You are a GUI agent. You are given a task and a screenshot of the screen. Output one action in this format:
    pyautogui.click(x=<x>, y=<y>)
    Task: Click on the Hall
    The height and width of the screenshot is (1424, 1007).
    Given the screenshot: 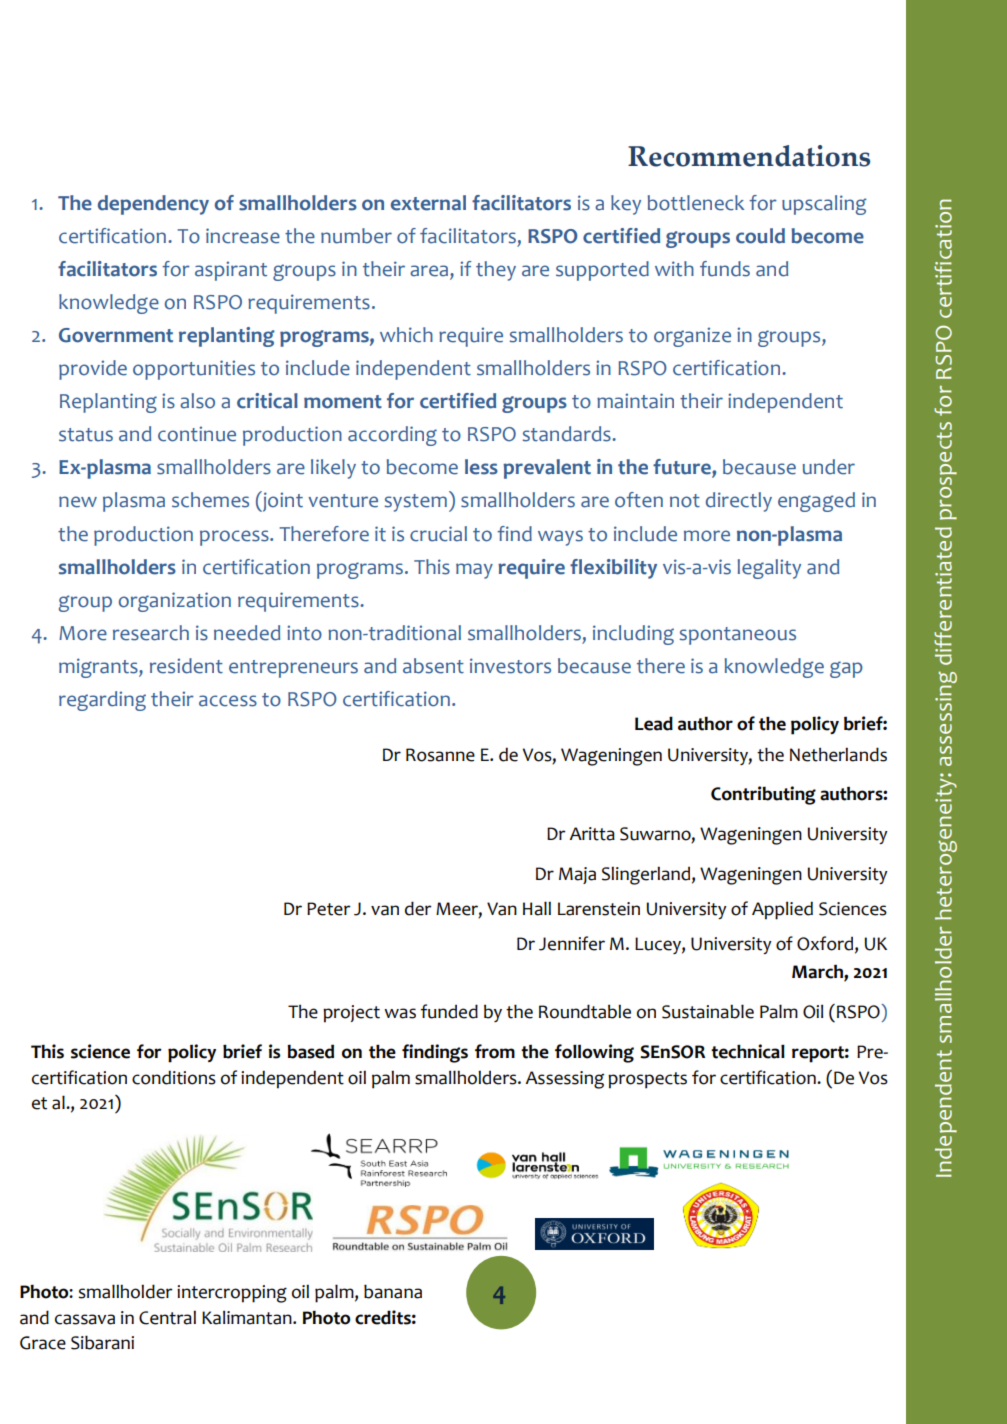 What is the action you would take?
    pyautogui.click(x=537, y=908)
